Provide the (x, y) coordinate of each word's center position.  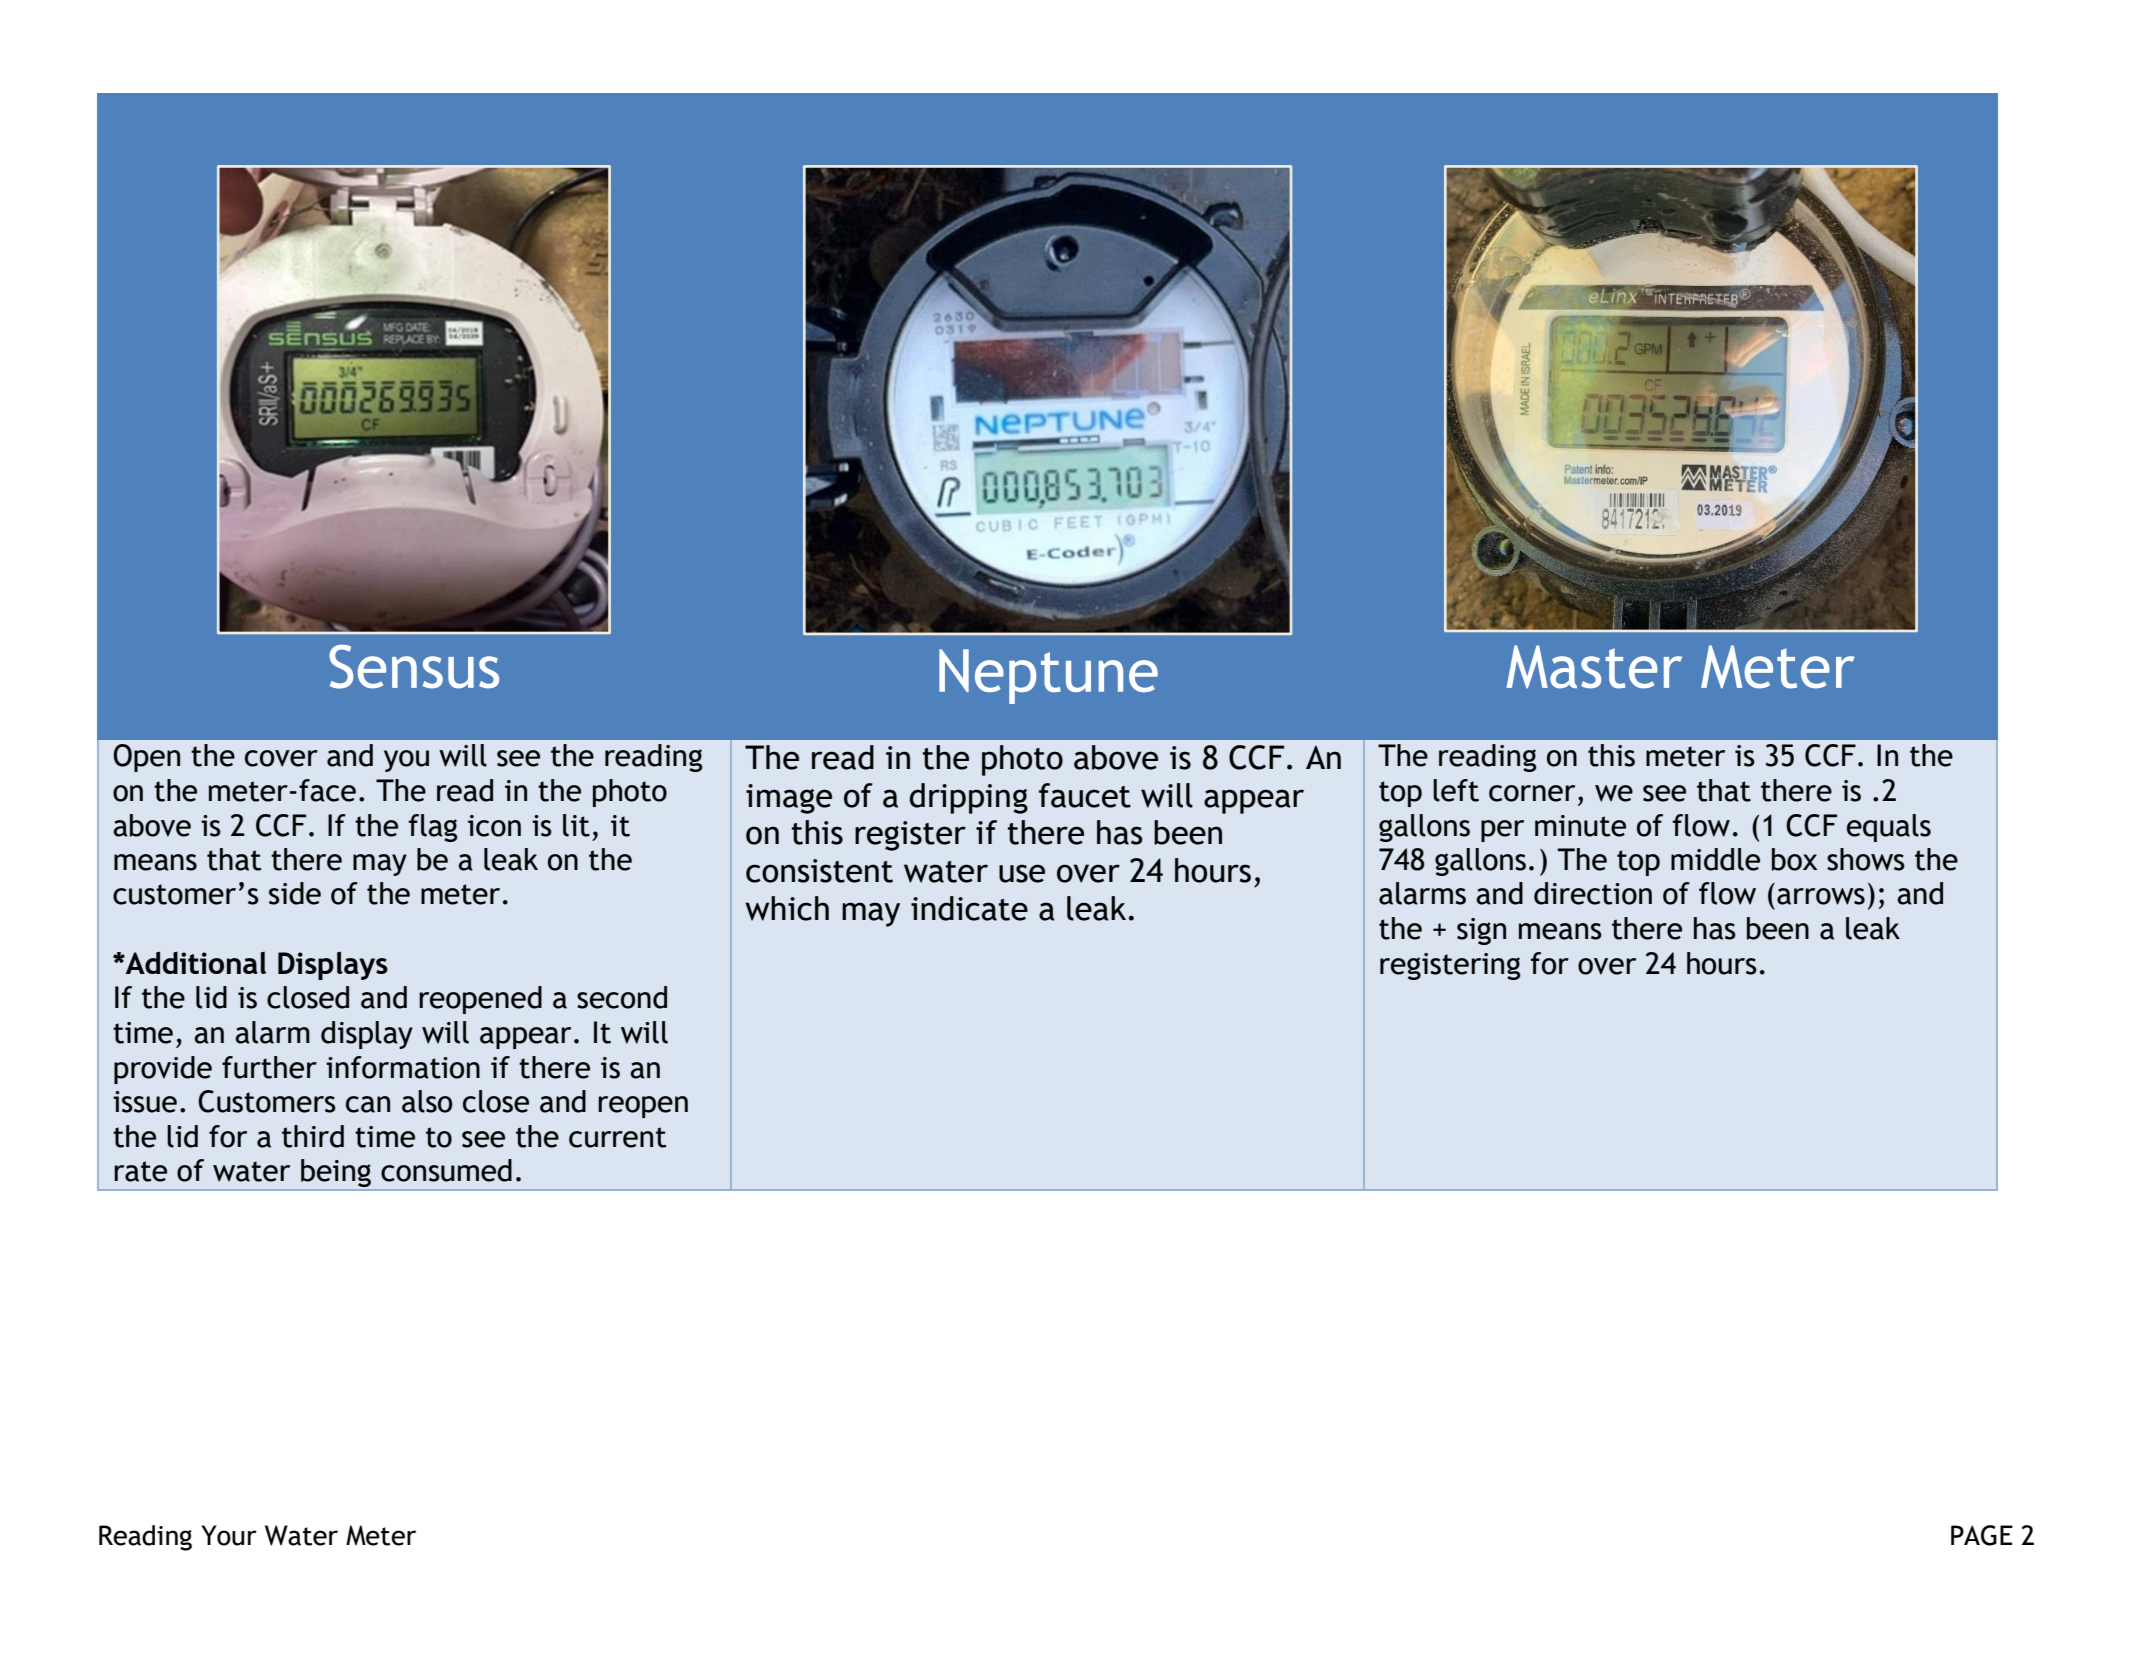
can (368, 1104)
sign (1481, 931)
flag (433, 828)
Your (229, 1535)
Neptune (1048, 676)
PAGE (1982, 1535)
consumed (446, 1170)
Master (1594, 667)
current (617, 1137)
